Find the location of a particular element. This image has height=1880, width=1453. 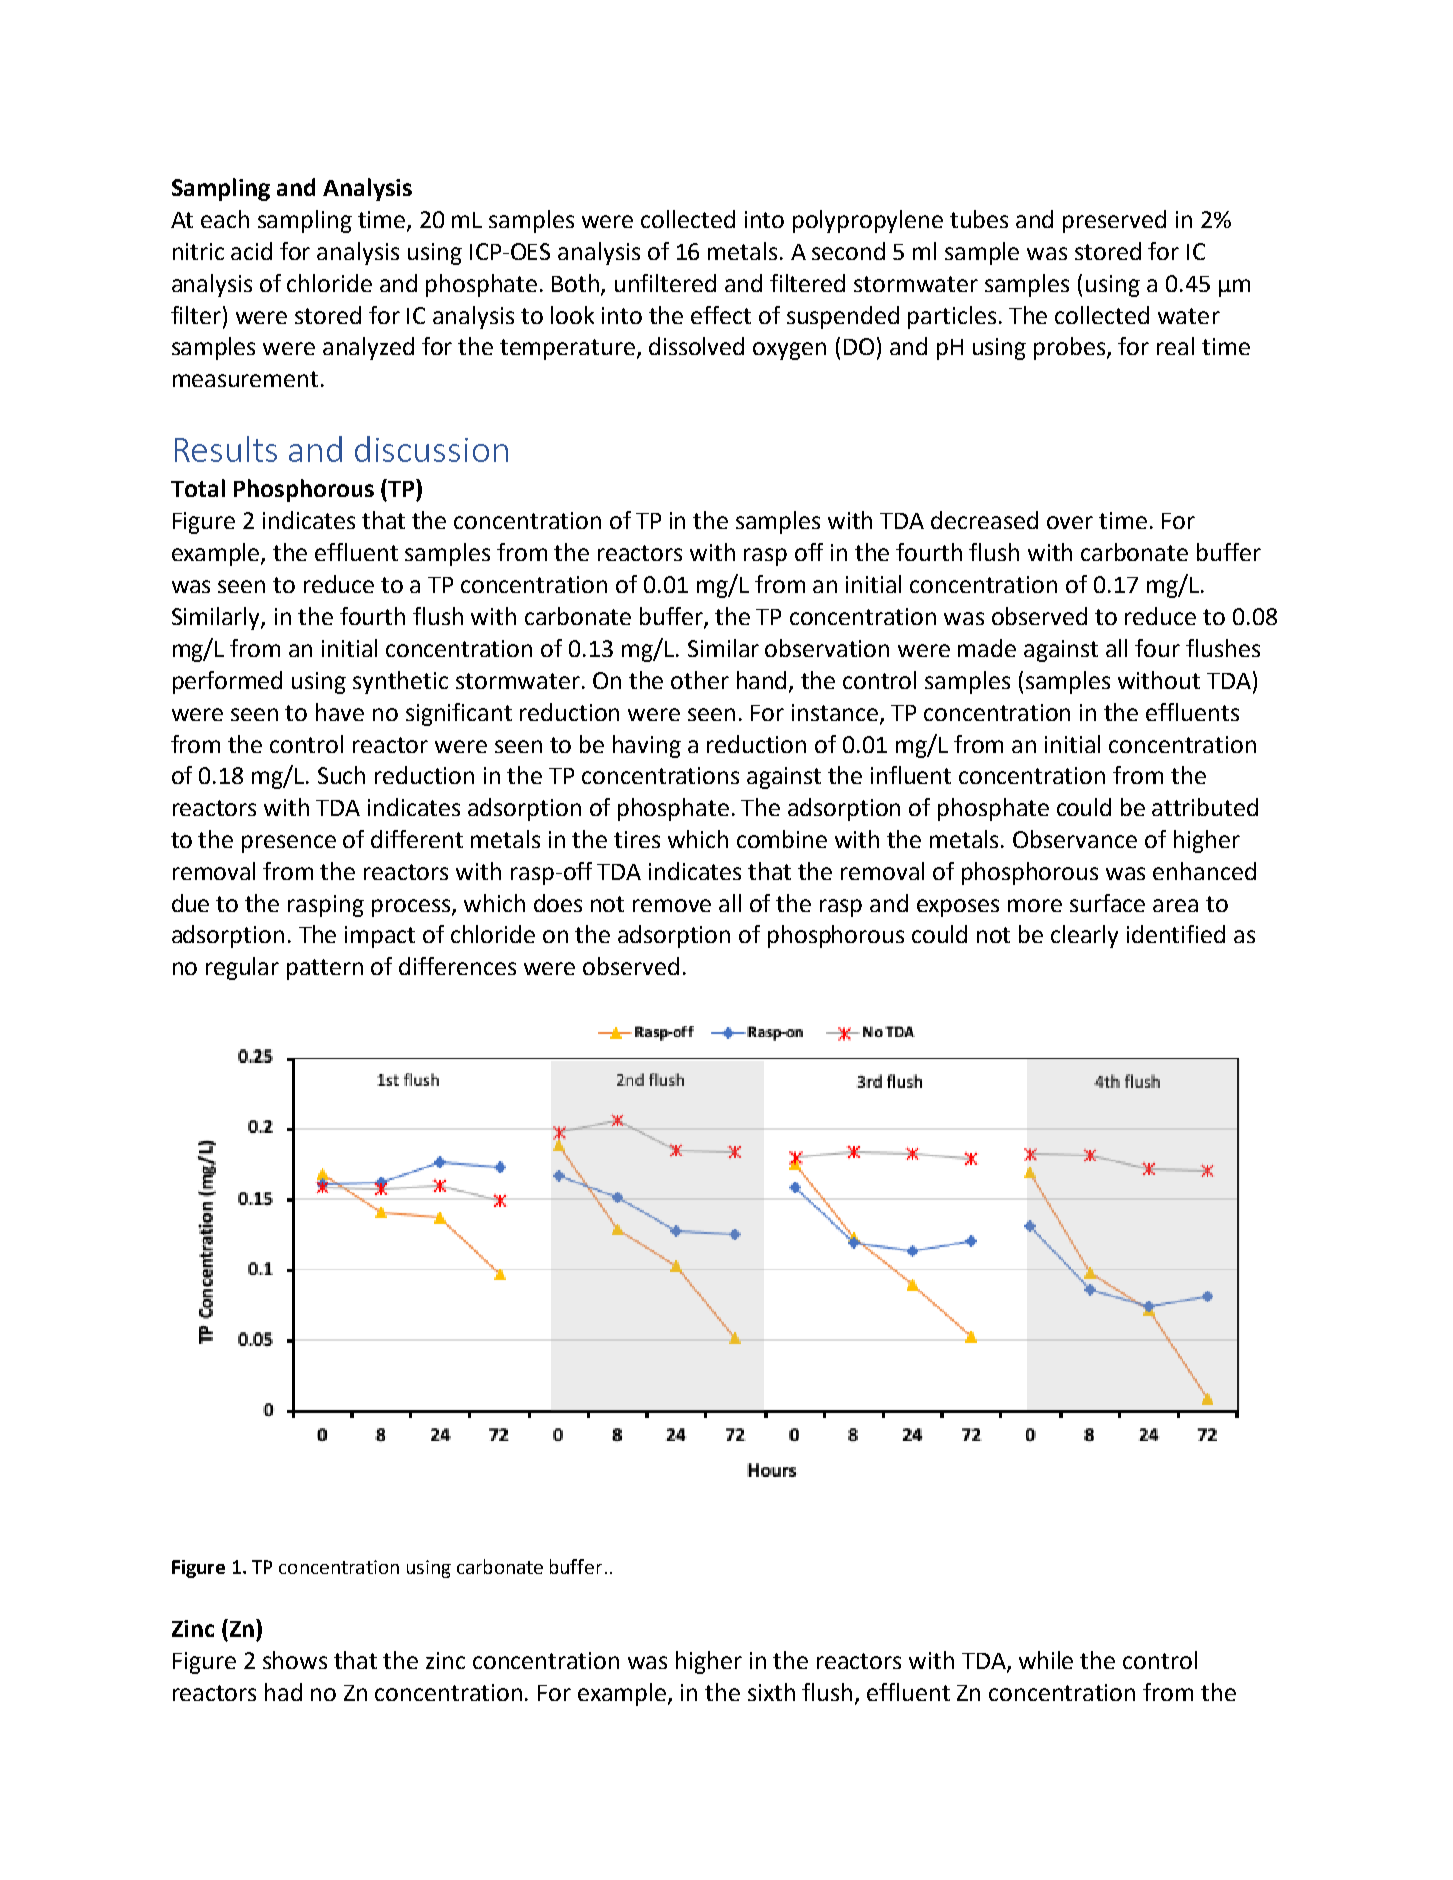

differences is located at coordinates (457, 966).
